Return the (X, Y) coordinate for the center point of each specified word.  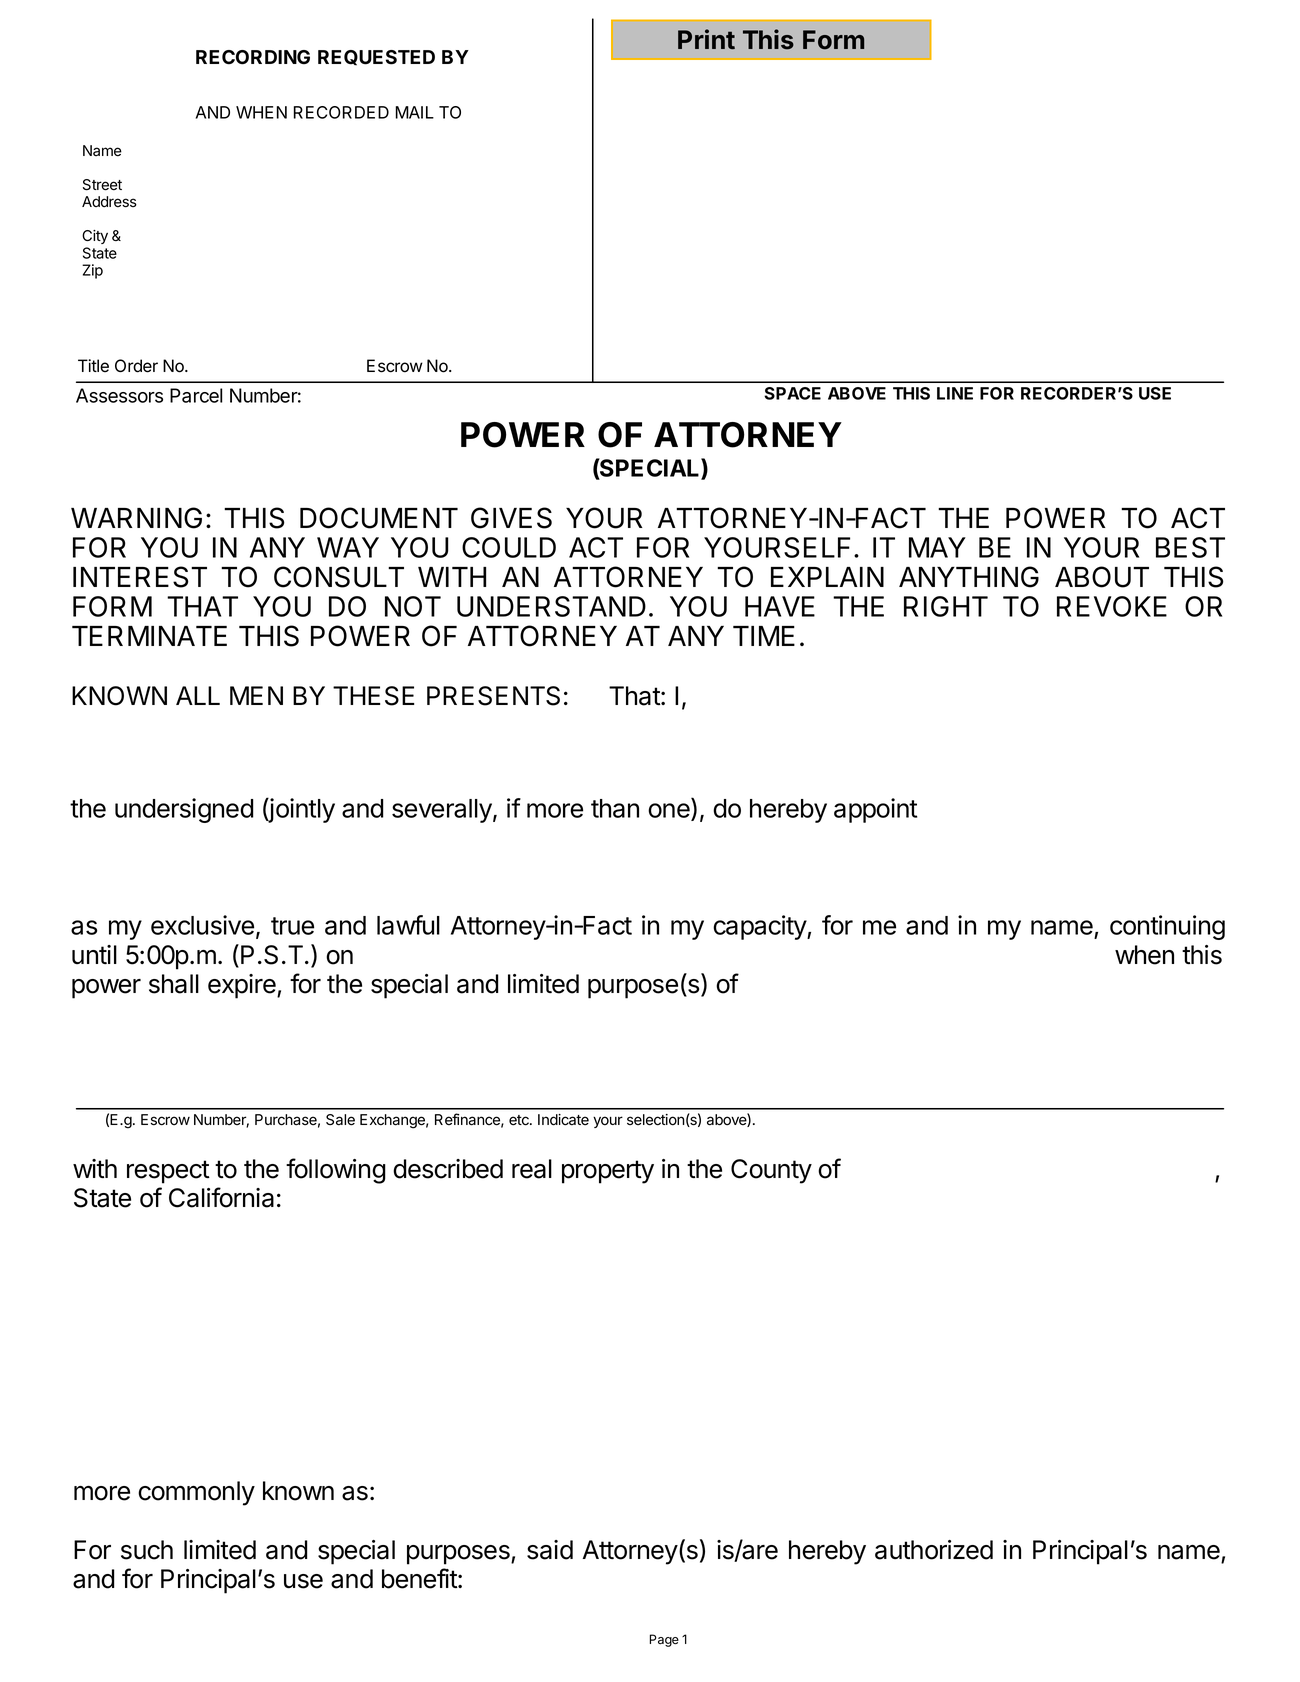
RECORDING (253, 57)
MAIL (415, 112)
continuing (1167, 927)
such (147, 1550)
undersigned (184, 810)
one (670, 812)
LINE (955, 393)
